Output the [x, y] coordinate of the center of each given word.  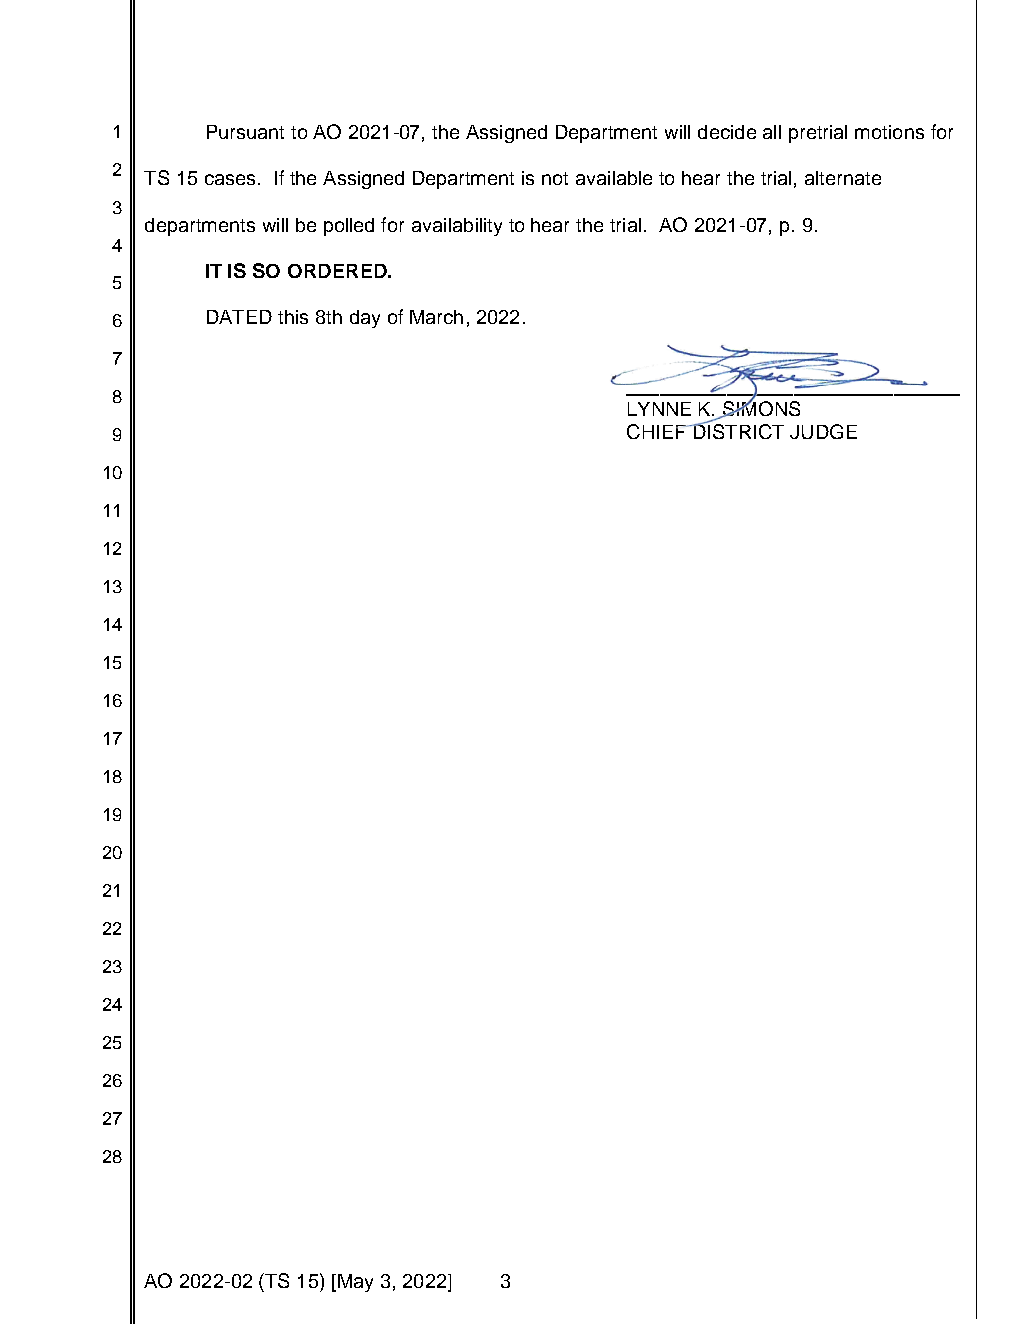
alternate [843, 178]
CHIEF [657, 431]
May [355, 1283]
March [436, 317]
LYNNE [659, 409]
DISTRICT [737, 430]
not [555, 178]
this [293, 317]
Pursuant [245, 132]
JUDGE [823, 431]
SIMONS [760, 408]
